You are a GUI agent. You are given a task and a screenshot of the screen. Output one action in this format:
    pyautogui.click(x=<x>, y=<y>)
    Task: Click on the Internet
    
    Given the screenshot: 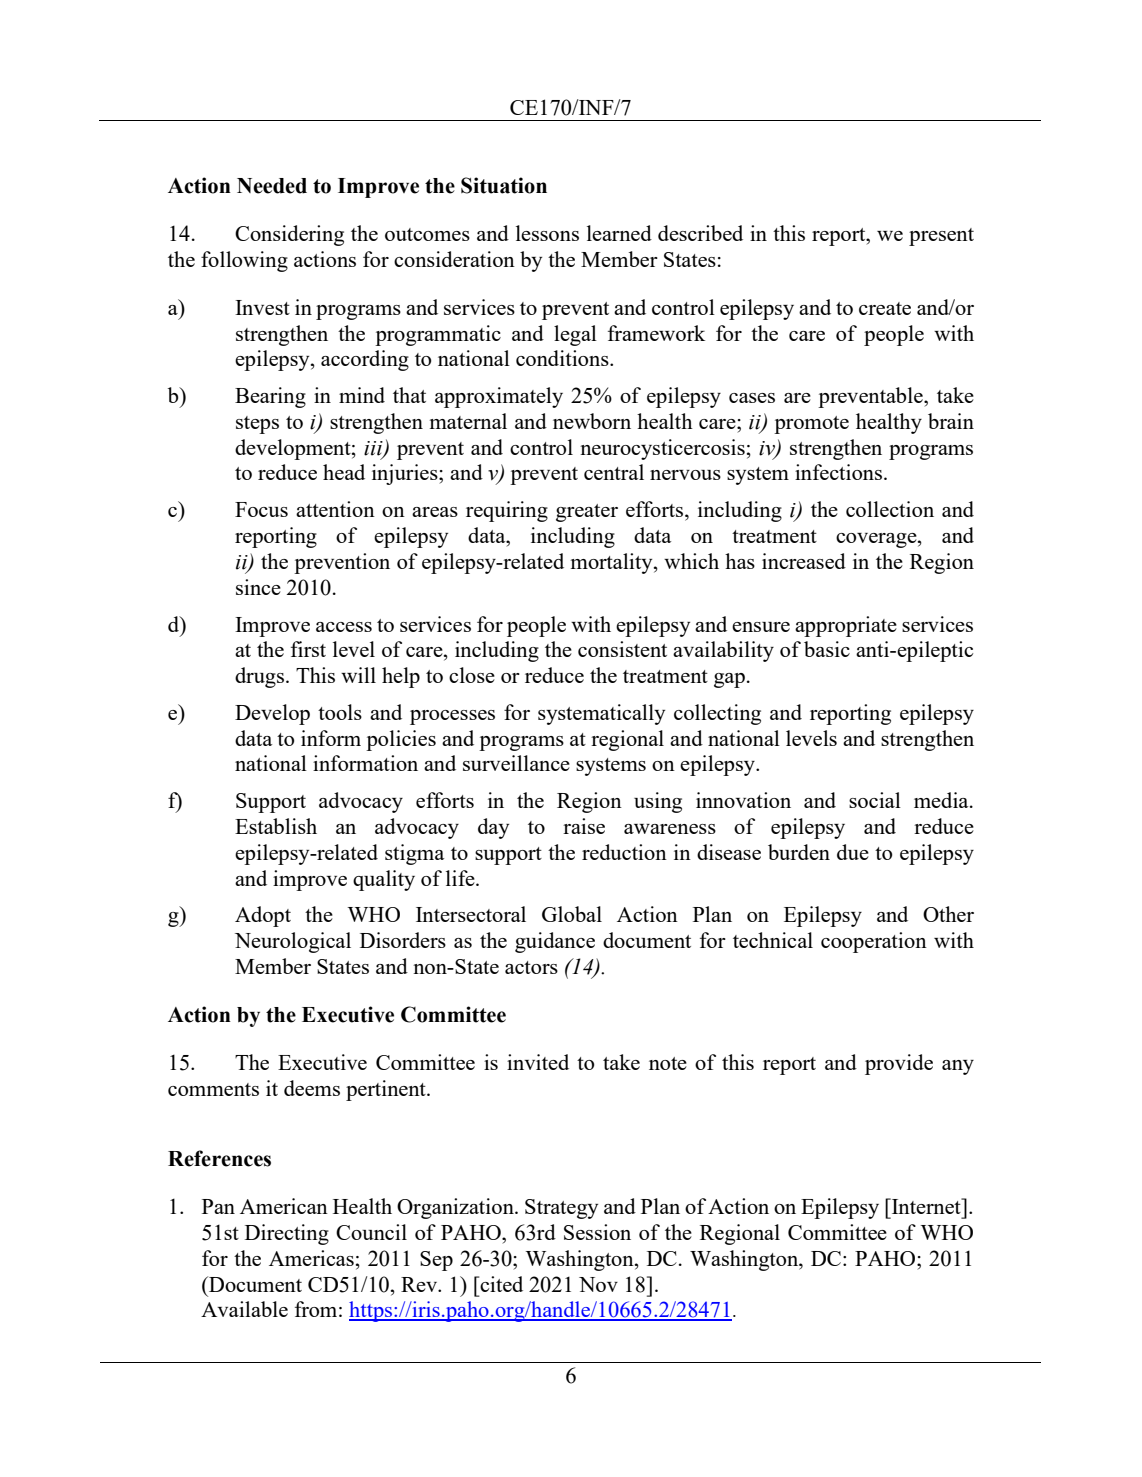 What is the action you would take?
    pyautogui.click(x=926, y=1206)
